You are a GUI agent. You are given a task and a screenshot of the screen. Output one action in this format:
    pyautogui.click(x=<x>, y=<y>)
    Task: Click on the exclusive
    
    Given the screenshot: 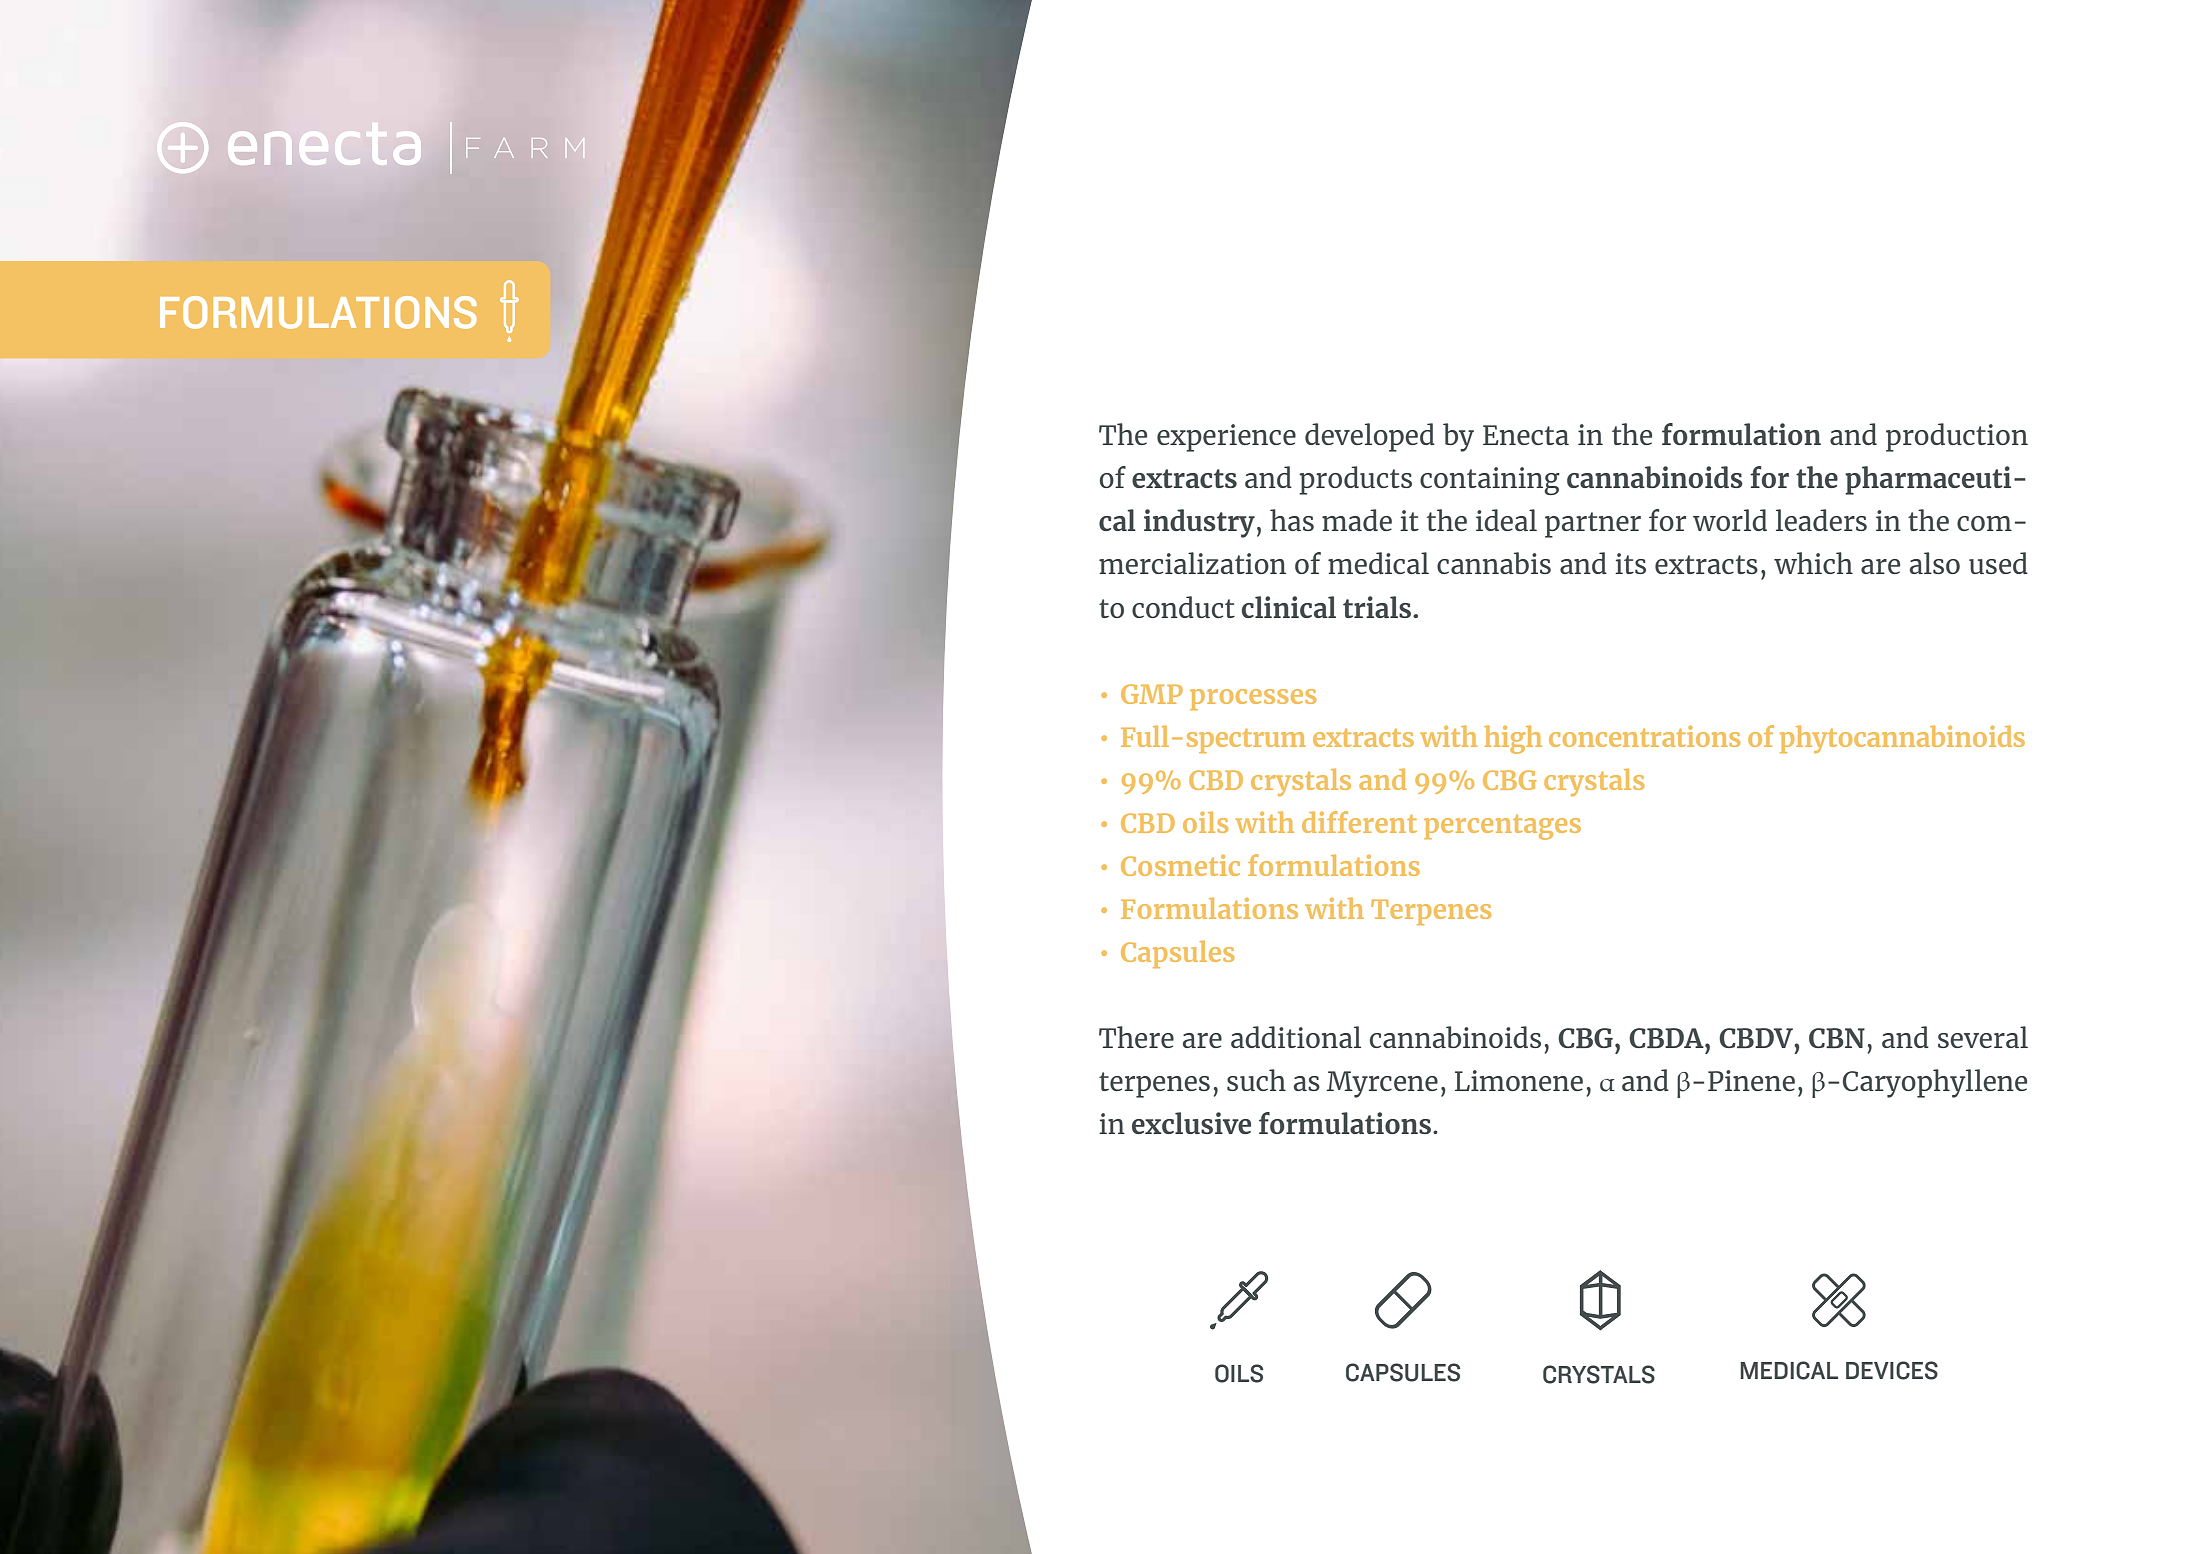 What is the action you would take?
    pyautogui.click(x=1191, y=1123)
